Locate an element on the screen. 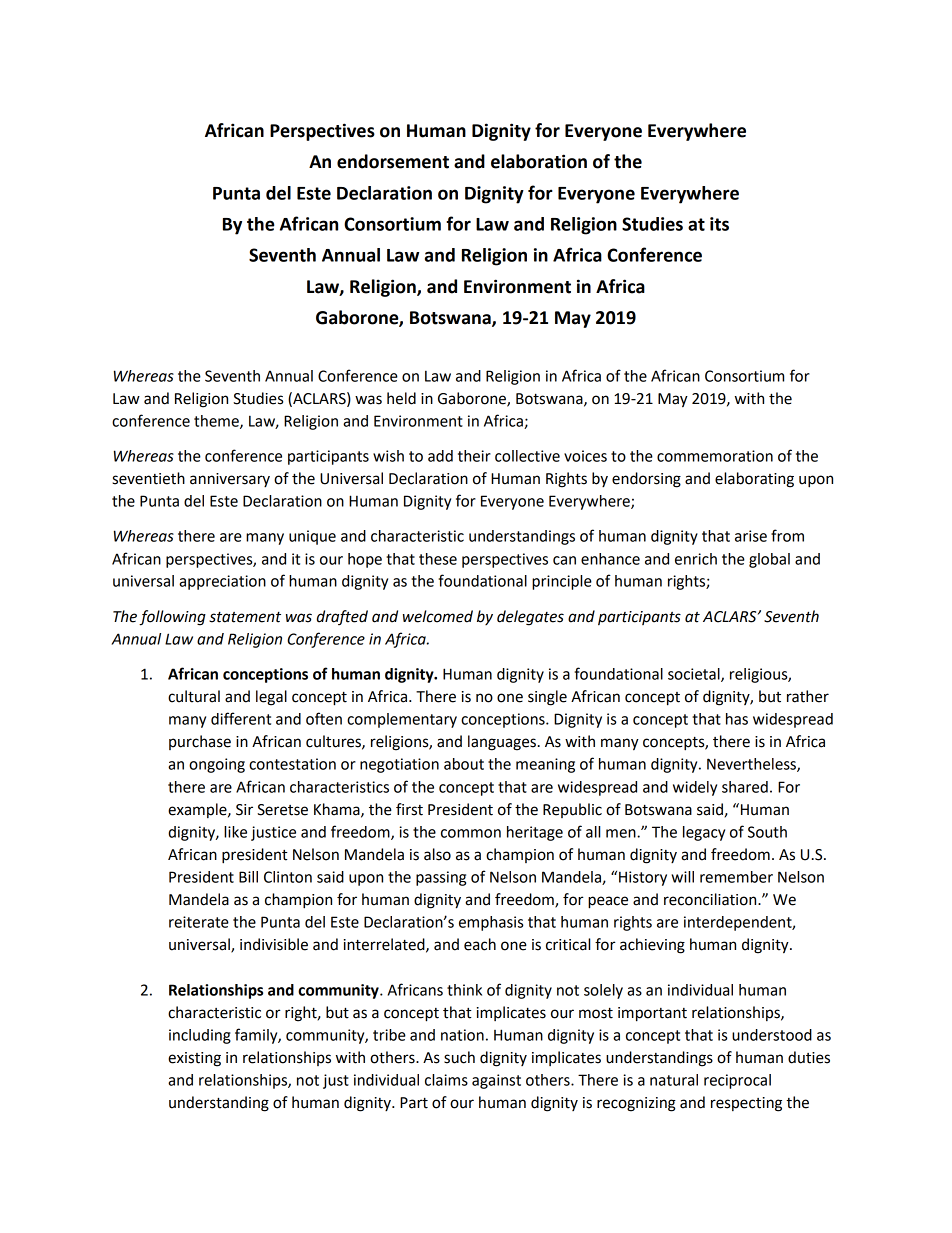  endorsement is located at coordinates (393, 161).
